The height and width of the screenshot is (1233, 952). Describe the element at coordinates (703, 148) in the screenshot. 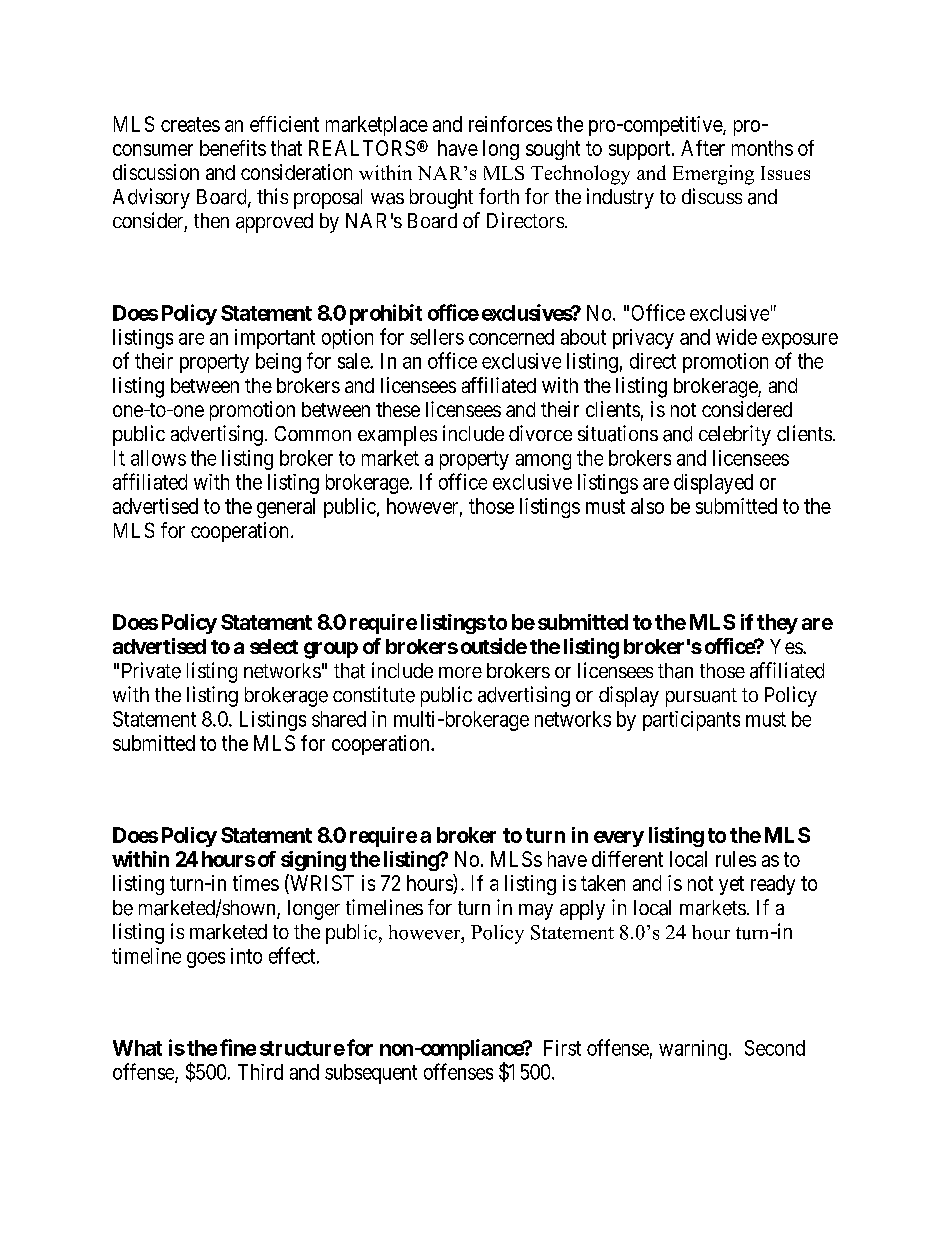

I see `After` at that location.
